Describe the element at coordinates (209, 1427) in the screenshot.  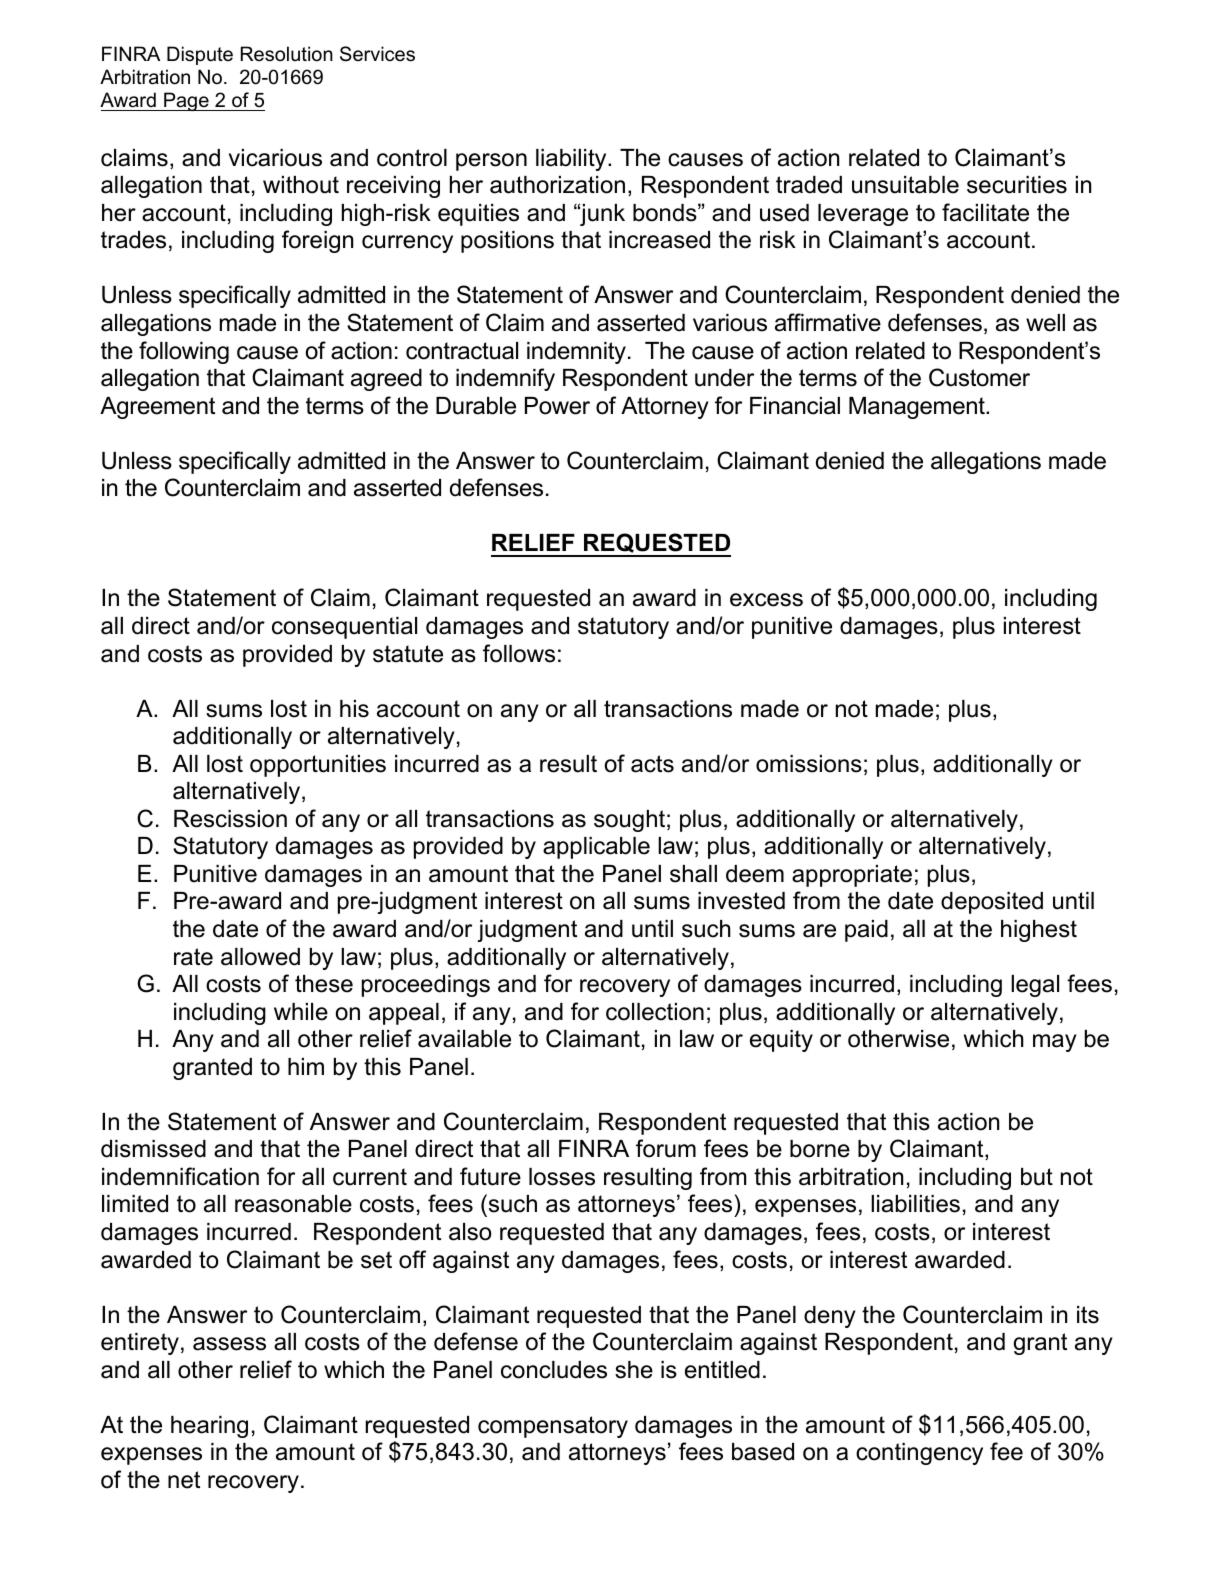
I see `hearing` at that location.
